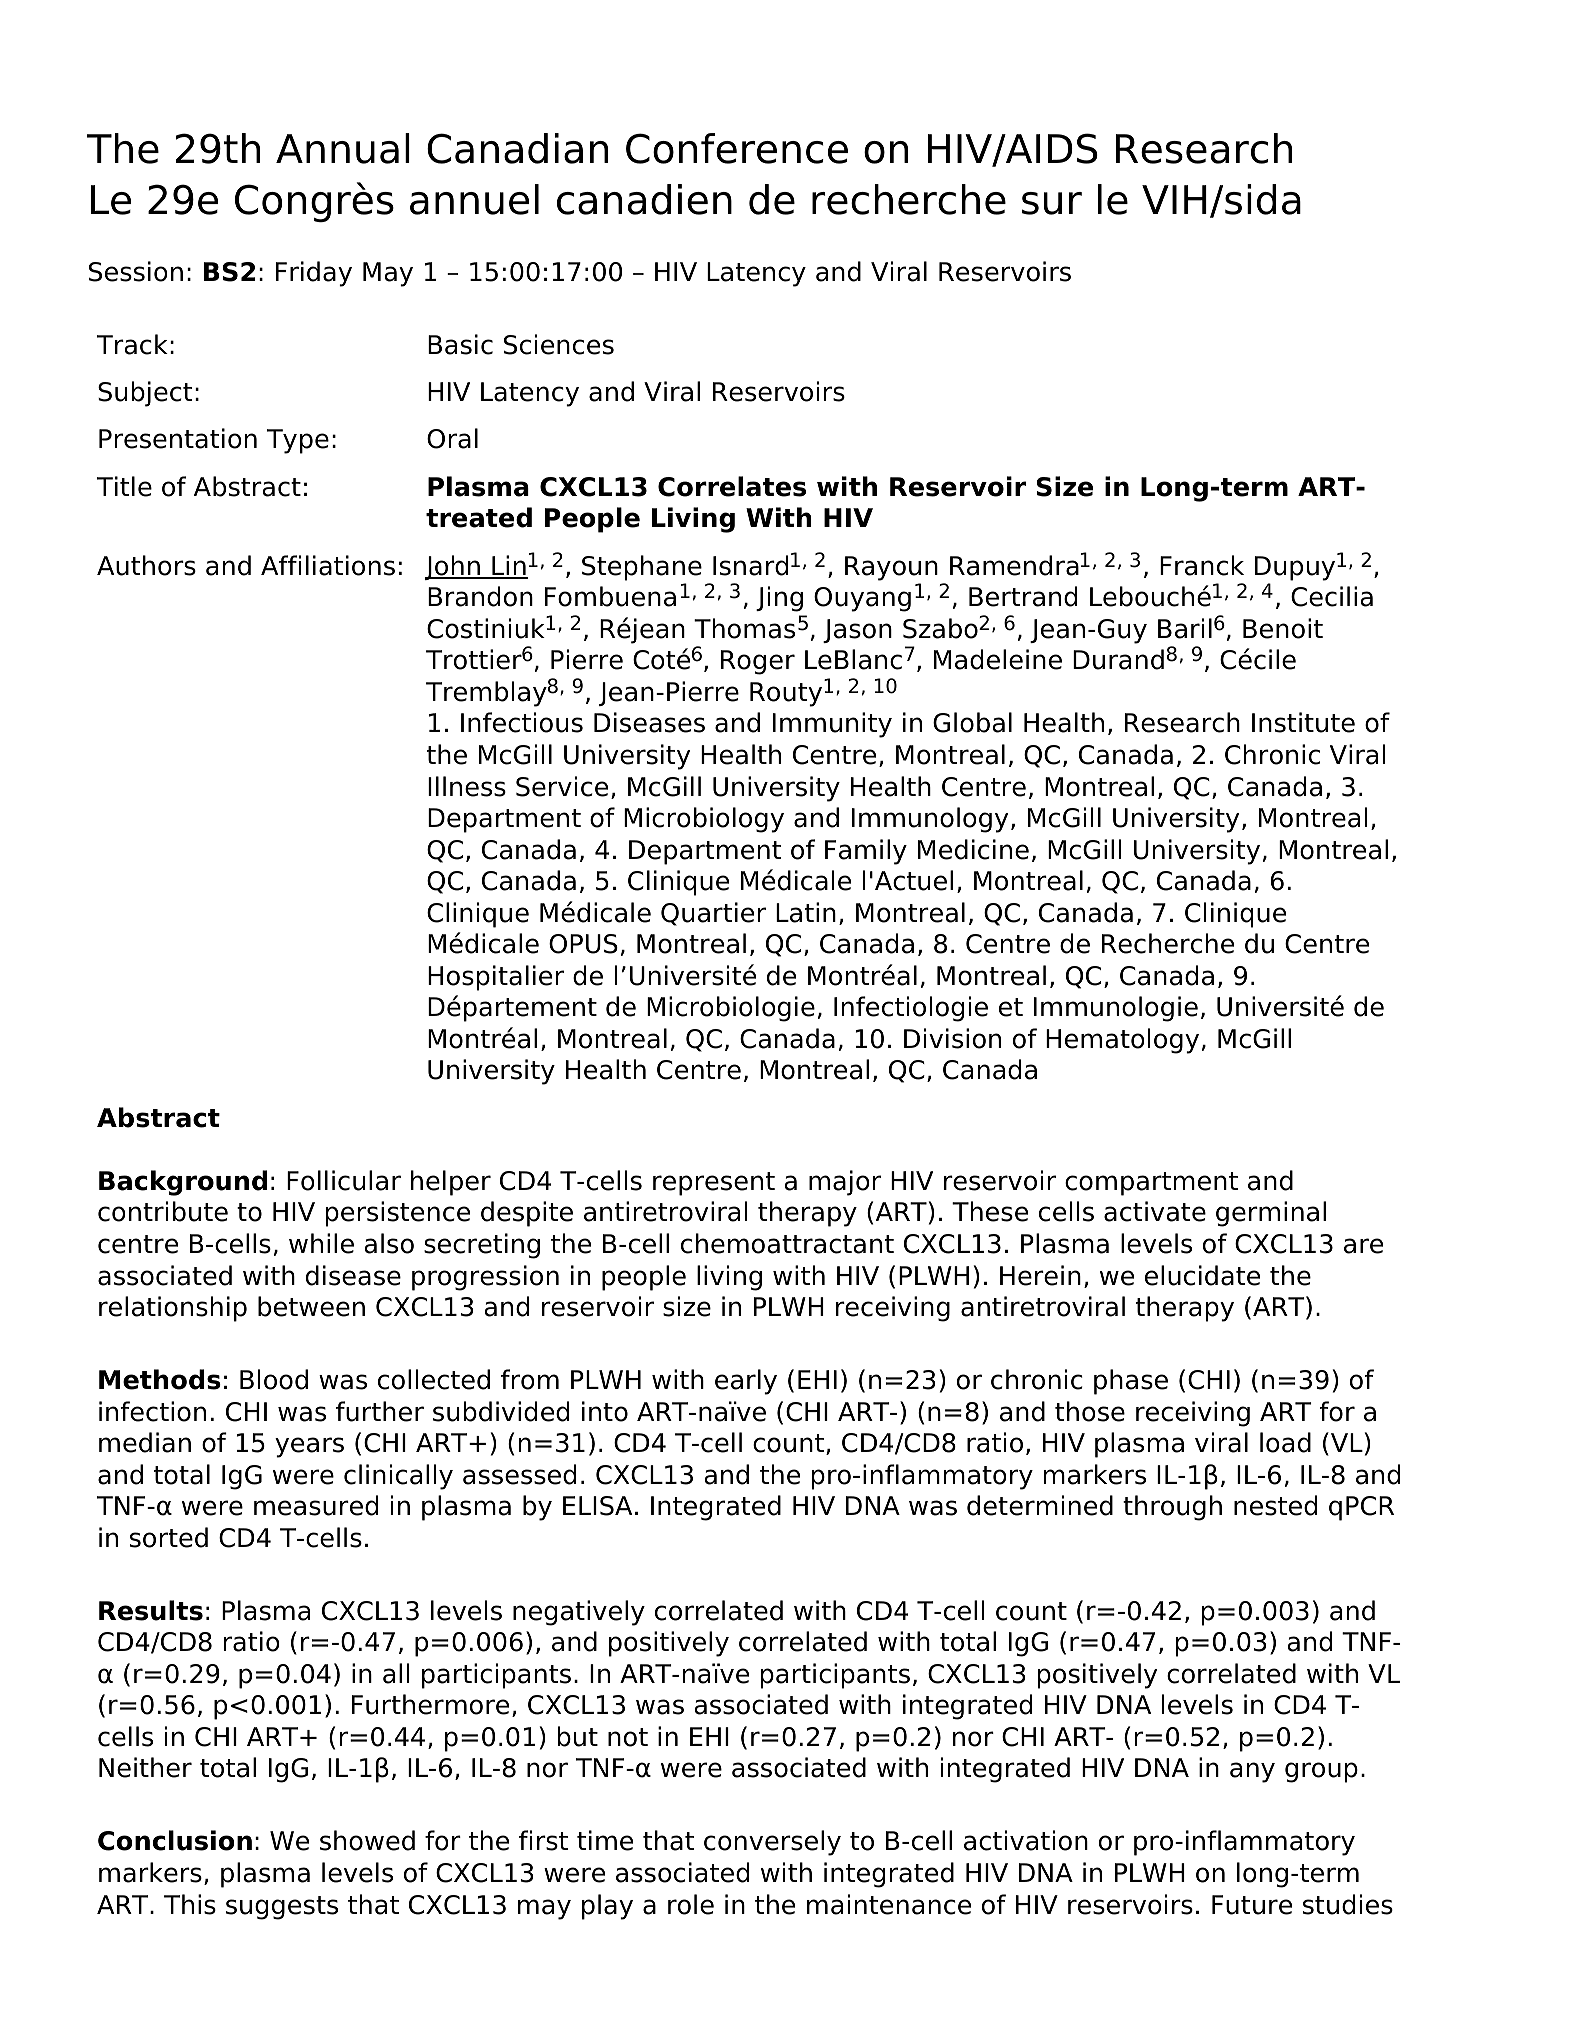  I want to click on load, so click(1285, 1442).
